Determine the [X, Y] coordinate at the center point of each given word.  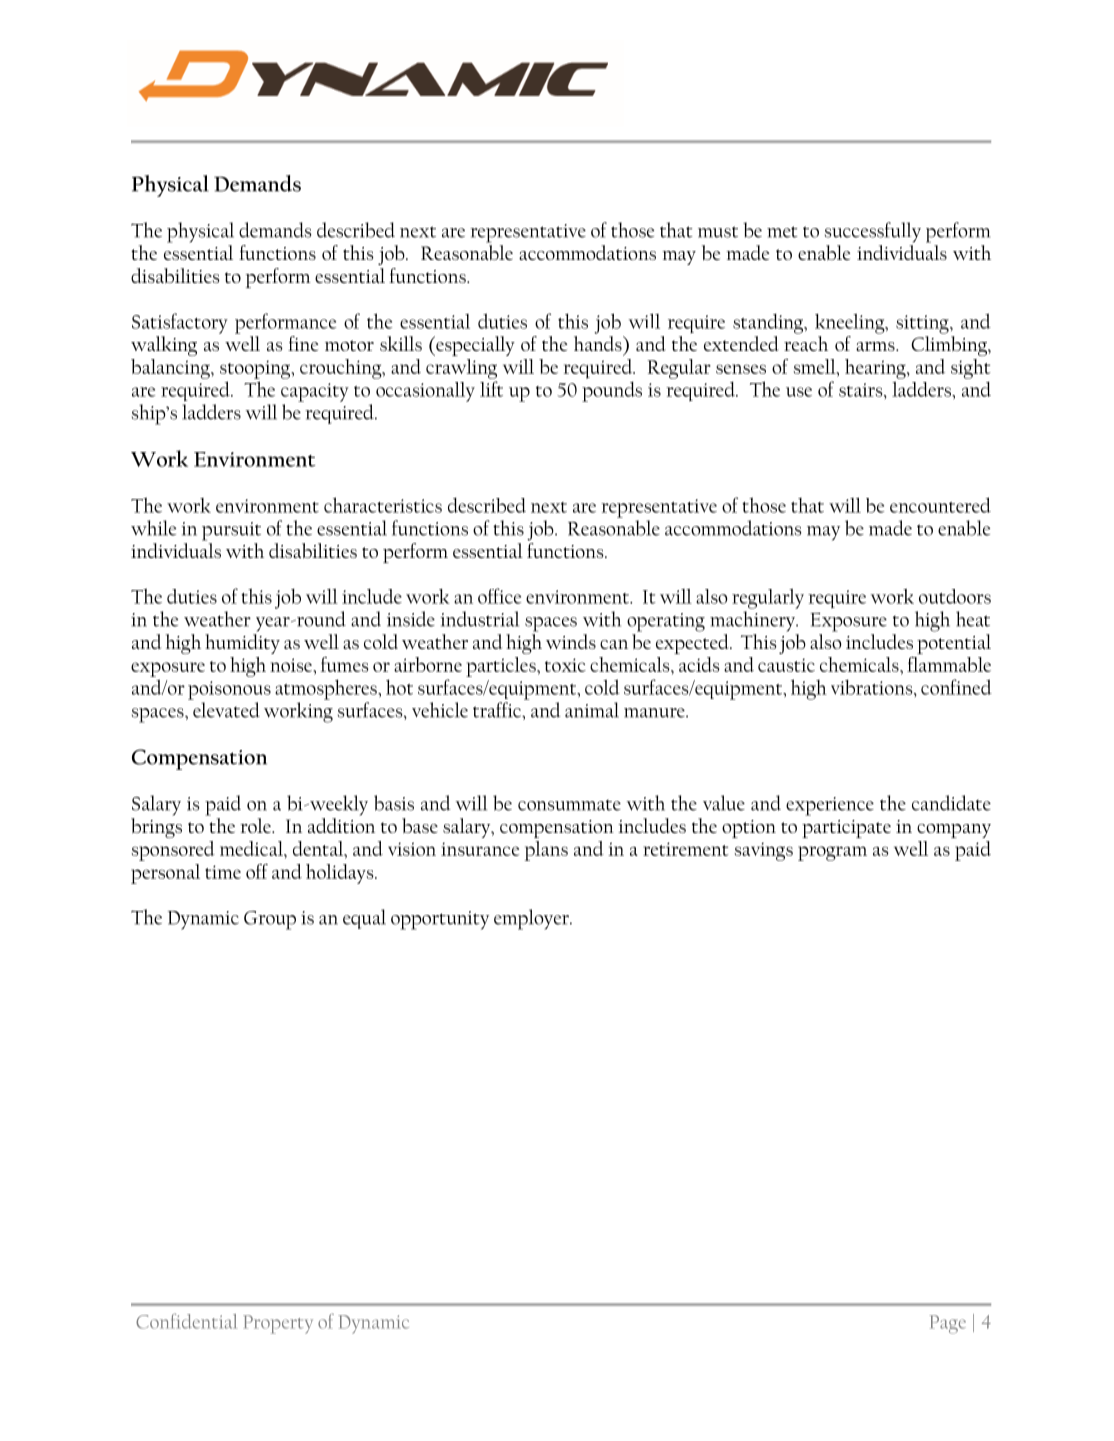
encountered [940, 505]
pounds [612, 391]
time [223, 872]
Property [278, 1324]
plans [546, 851]
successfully [873, 232]
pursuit [231, 531]
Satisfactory [180, 323]
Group [270, 920]
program [832, 853]
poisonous [229, 690]
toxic [565, 665]
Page [948, 1324]
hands [599, 343]
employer [532, 919]
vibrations [873, 687]
